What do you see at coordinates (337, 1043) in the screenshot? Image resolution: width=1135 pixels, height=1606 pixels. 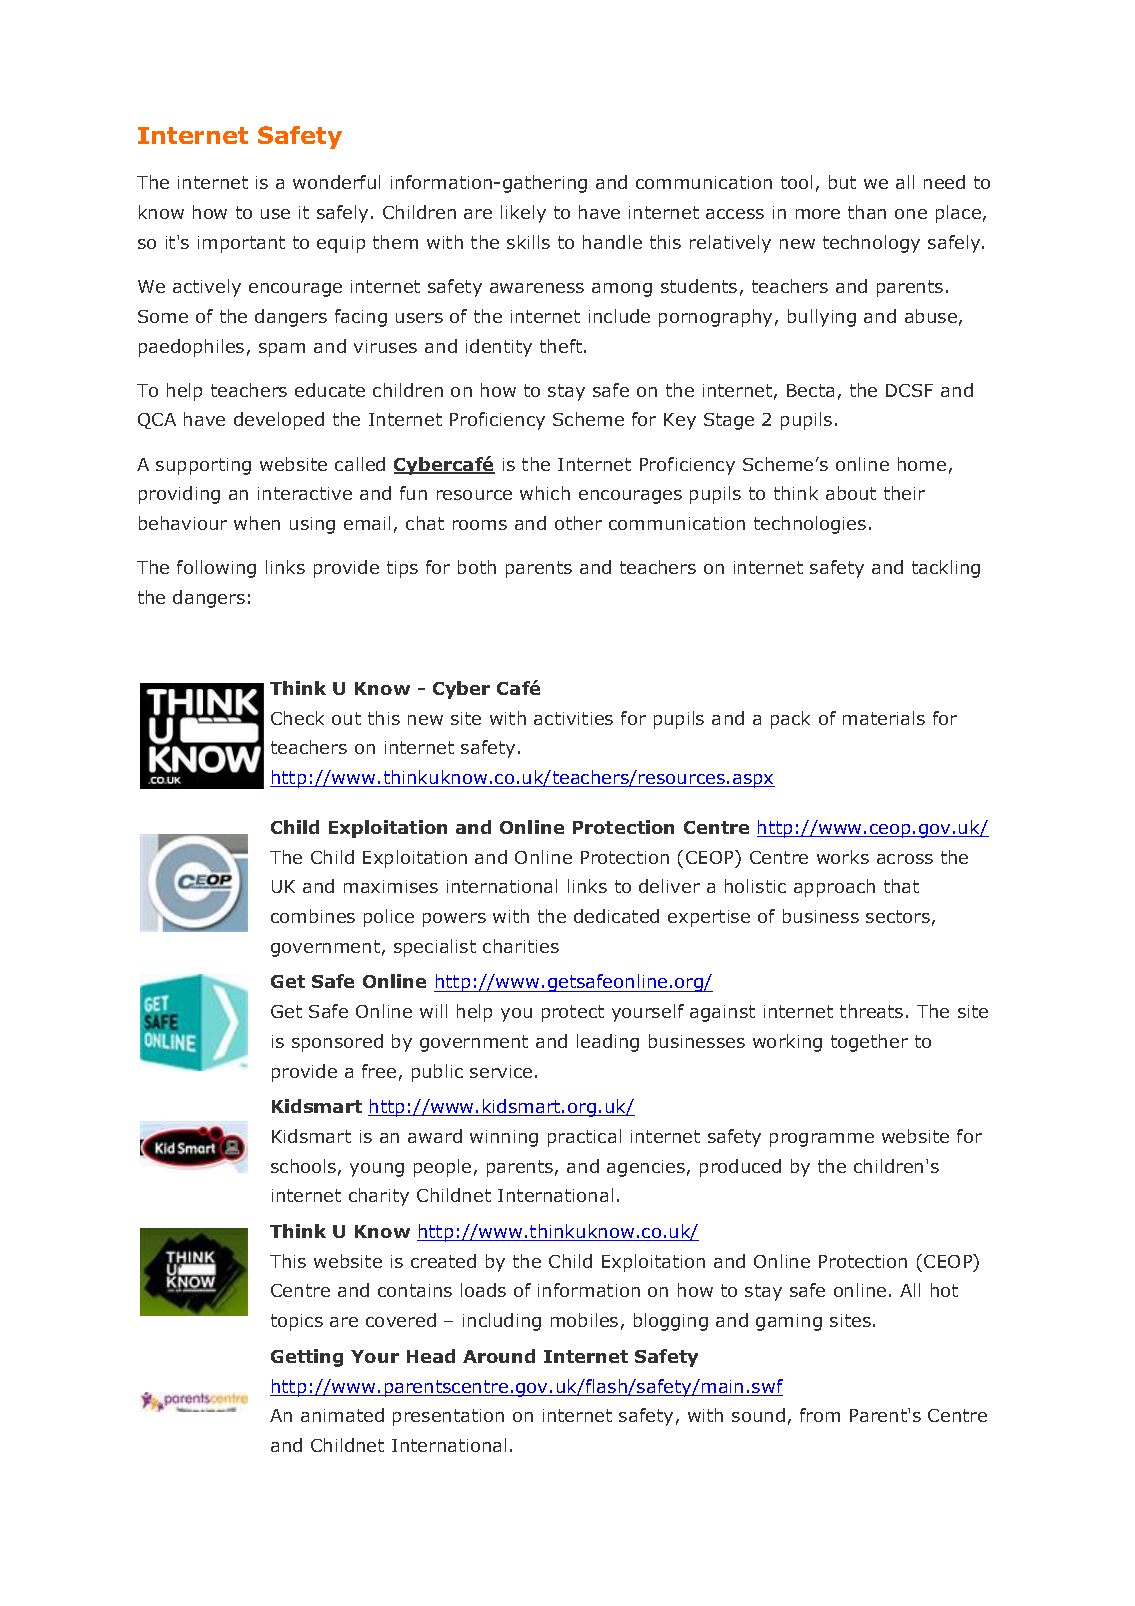 I see `sponsored` at bounding box center [337, 1043].
